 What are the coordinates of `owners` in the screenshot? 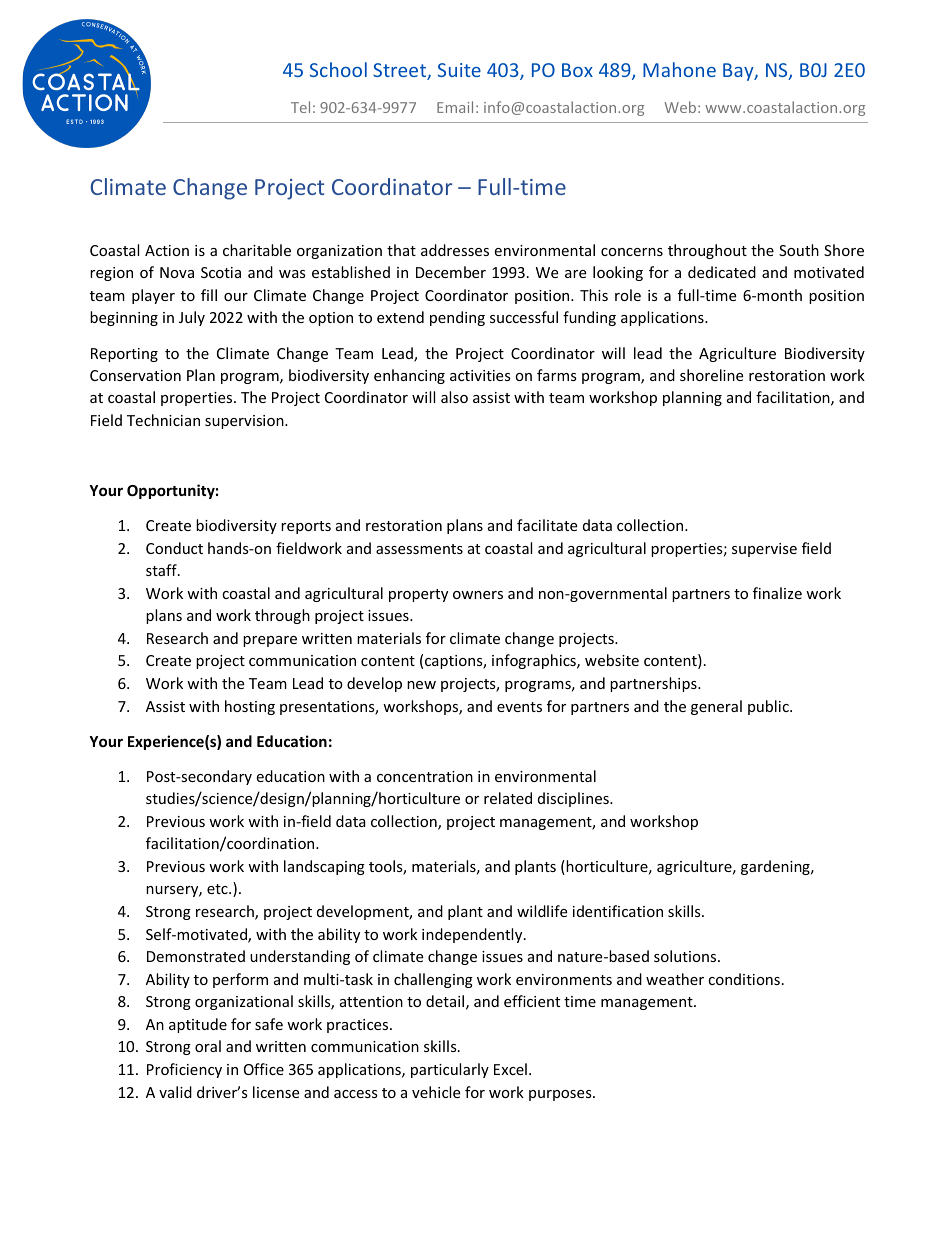 It's located at (478, 595).
